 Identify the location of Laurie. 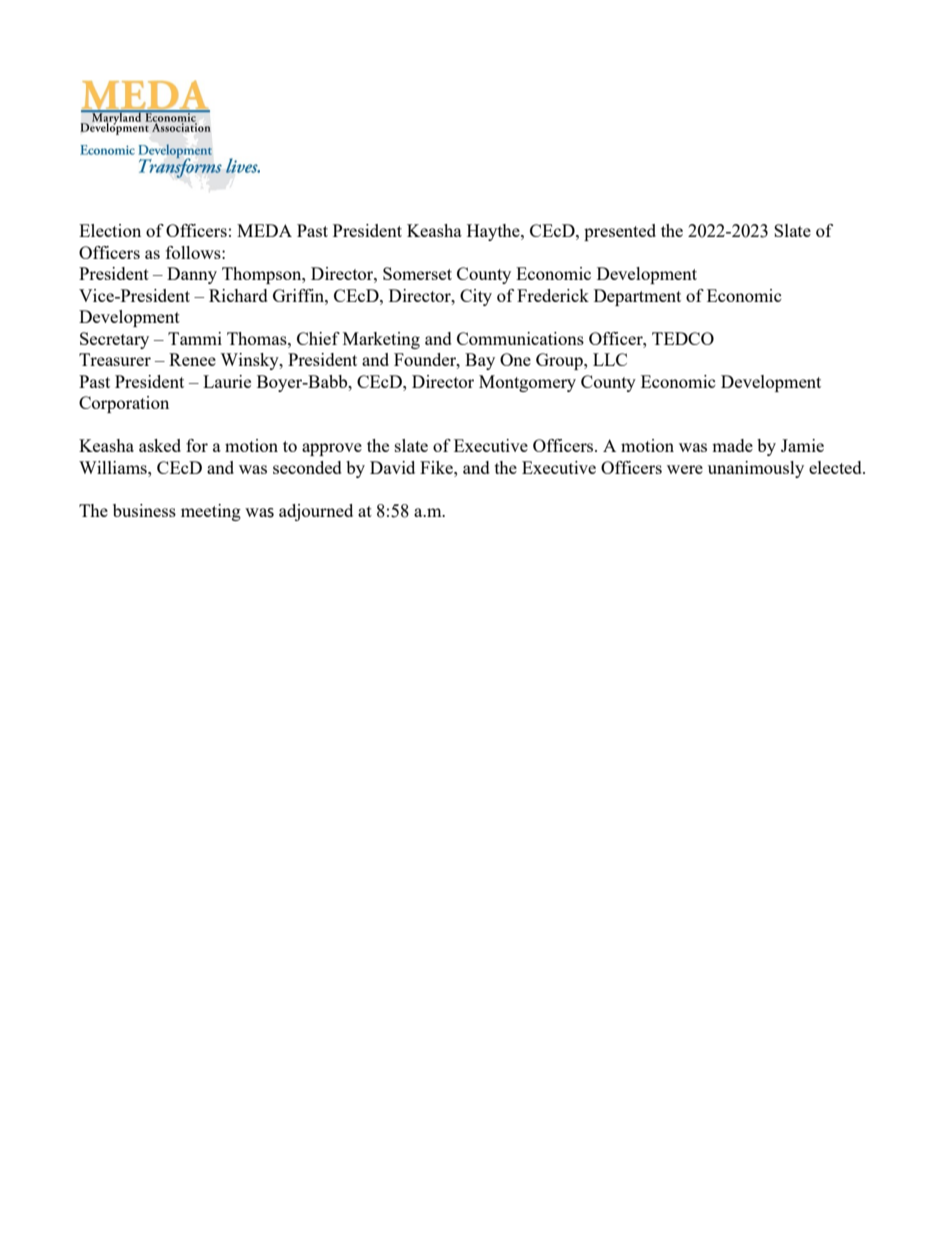
(227, 381).
